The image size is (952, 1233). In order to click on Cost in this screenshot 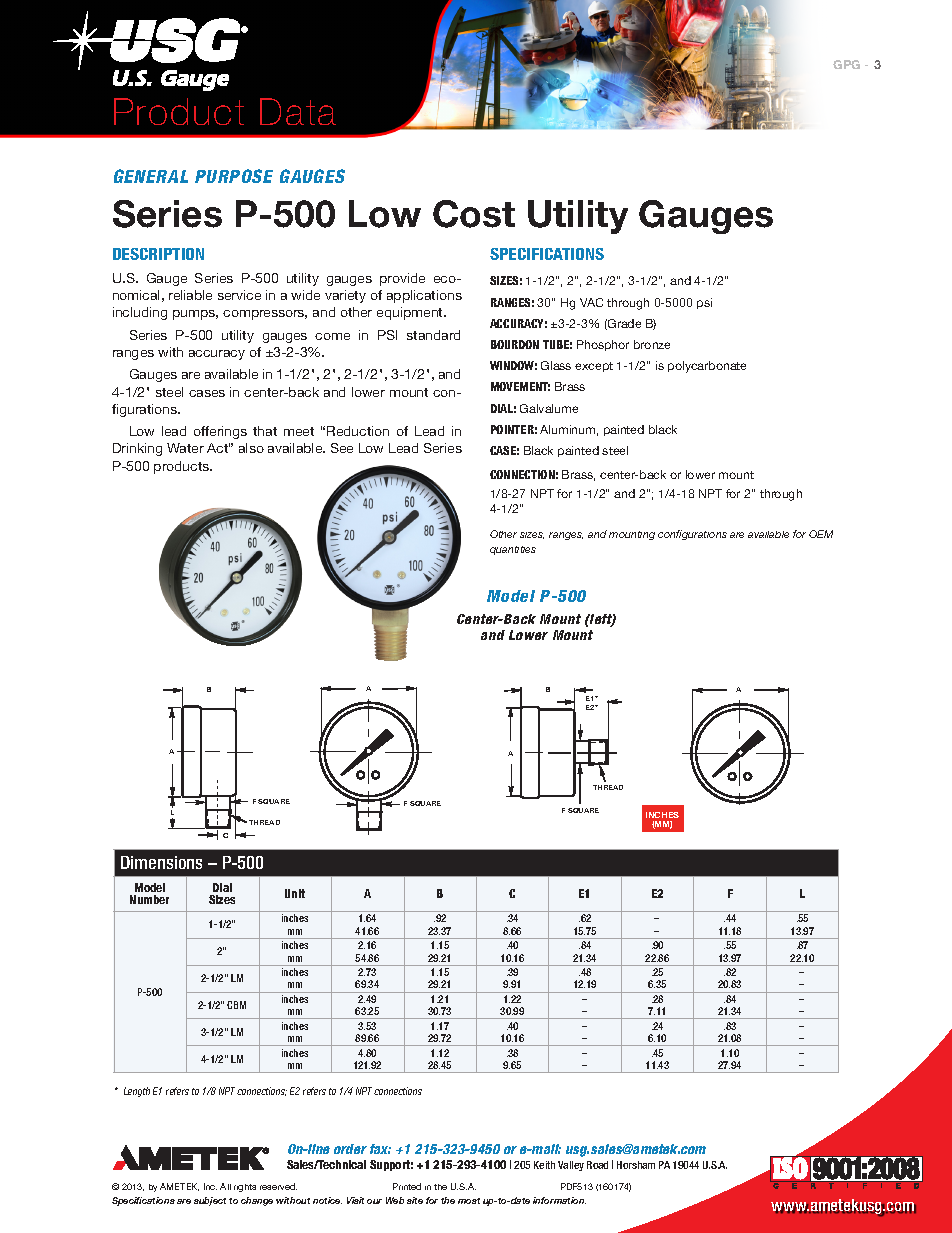, I will do `click(474, 214)`.
